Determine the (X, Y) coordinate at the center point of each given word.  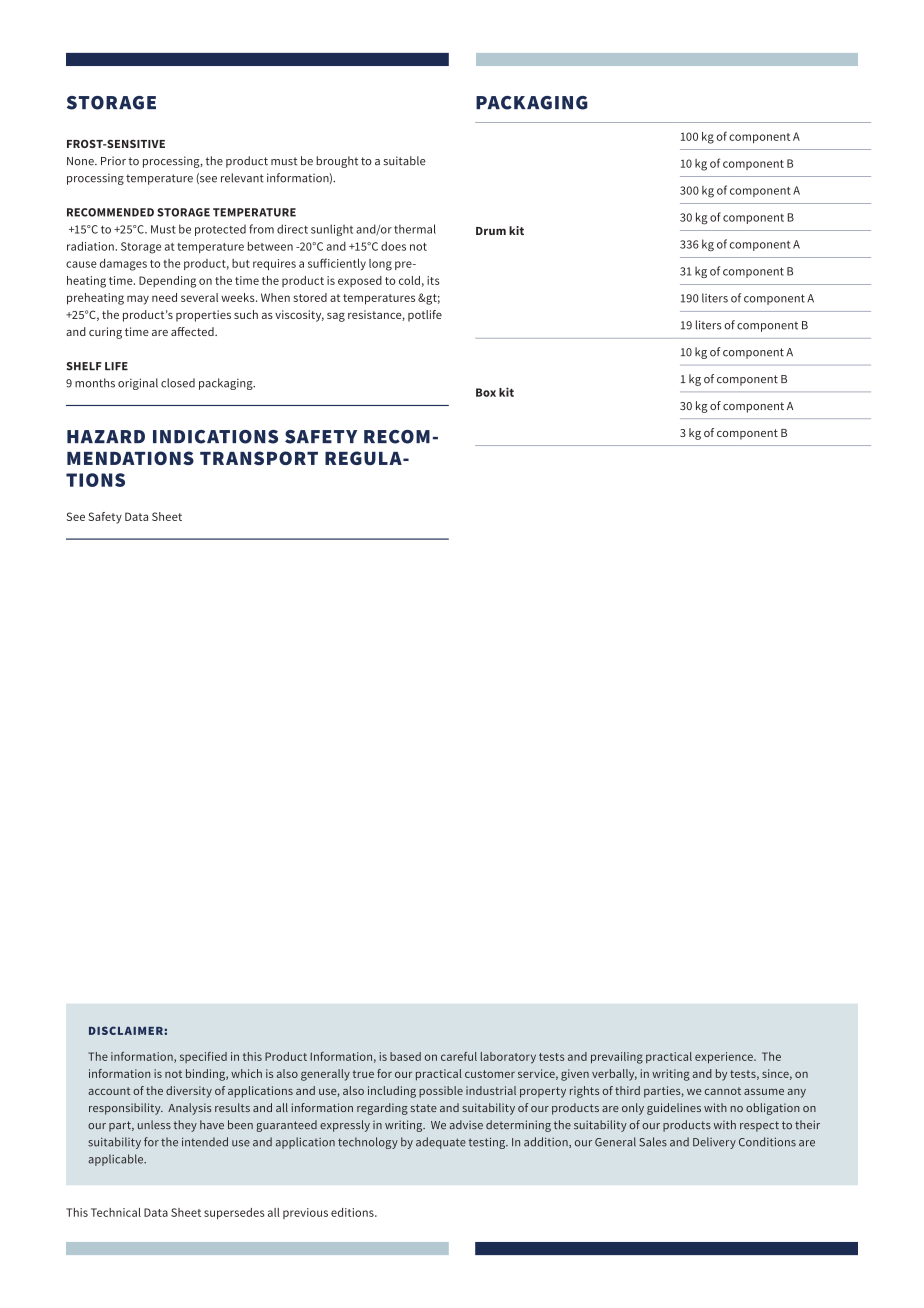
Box (486, 392)
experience (725, 1058)
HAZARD (106, 436)
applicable (117, 1160)
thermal (415, 229)
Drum (491, 231)
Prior (113, 161)
